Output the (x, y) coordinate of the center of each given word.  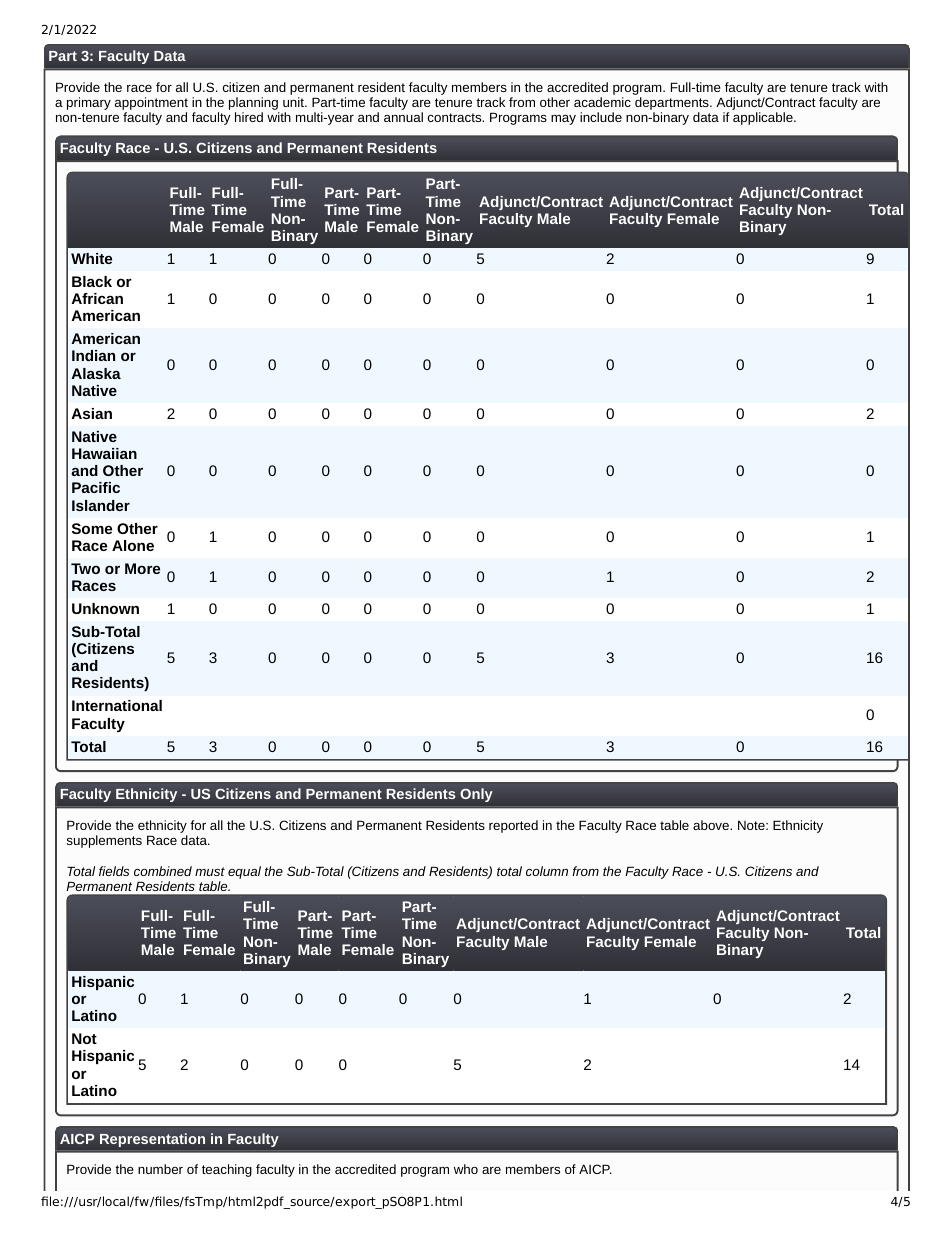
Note (752, 825)
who (466, 1169)
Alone (133, 545)
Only (476, 795)
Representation (152, 1140)
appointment (151, 105)
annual (403, 117)
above (712, 825)
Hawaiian (104, 453)
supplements (104, 841)
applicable (764, 118)
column (547, 871)
